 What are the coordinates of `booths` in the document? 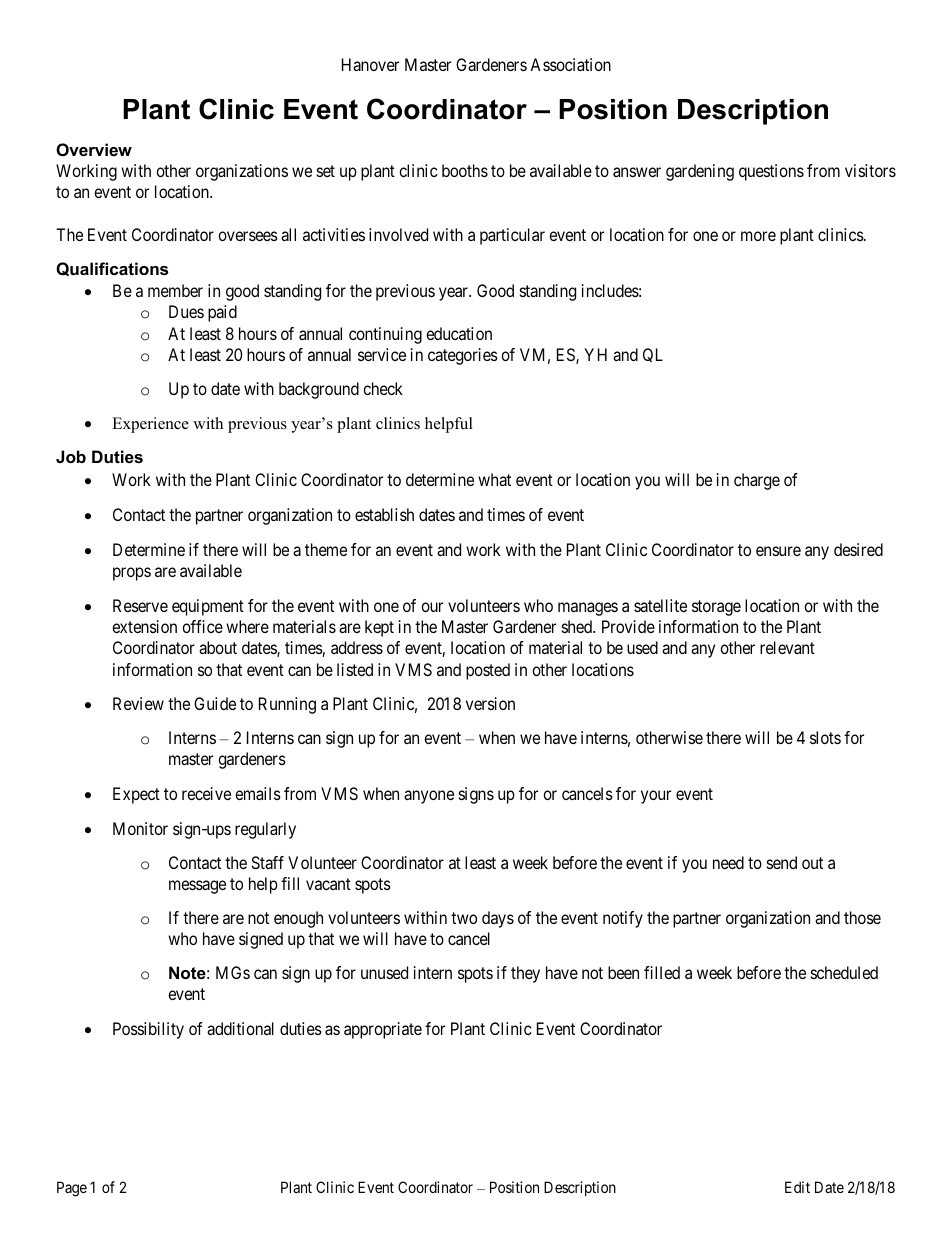 It's located at (465, 170).
